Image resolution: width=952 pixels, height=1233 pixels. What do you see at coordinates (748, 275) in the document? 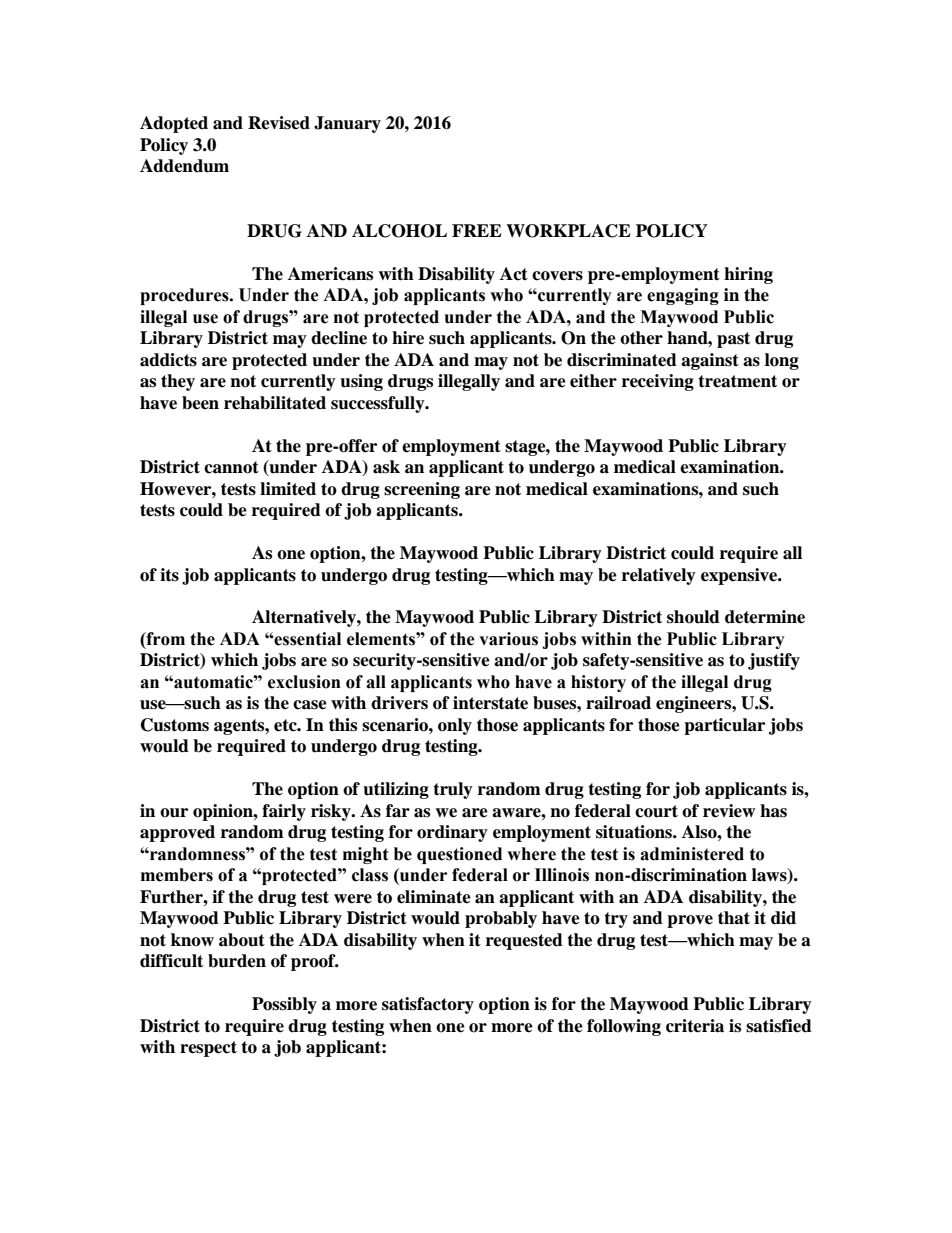
I see `hiring` at bounding box center [748, 275].
